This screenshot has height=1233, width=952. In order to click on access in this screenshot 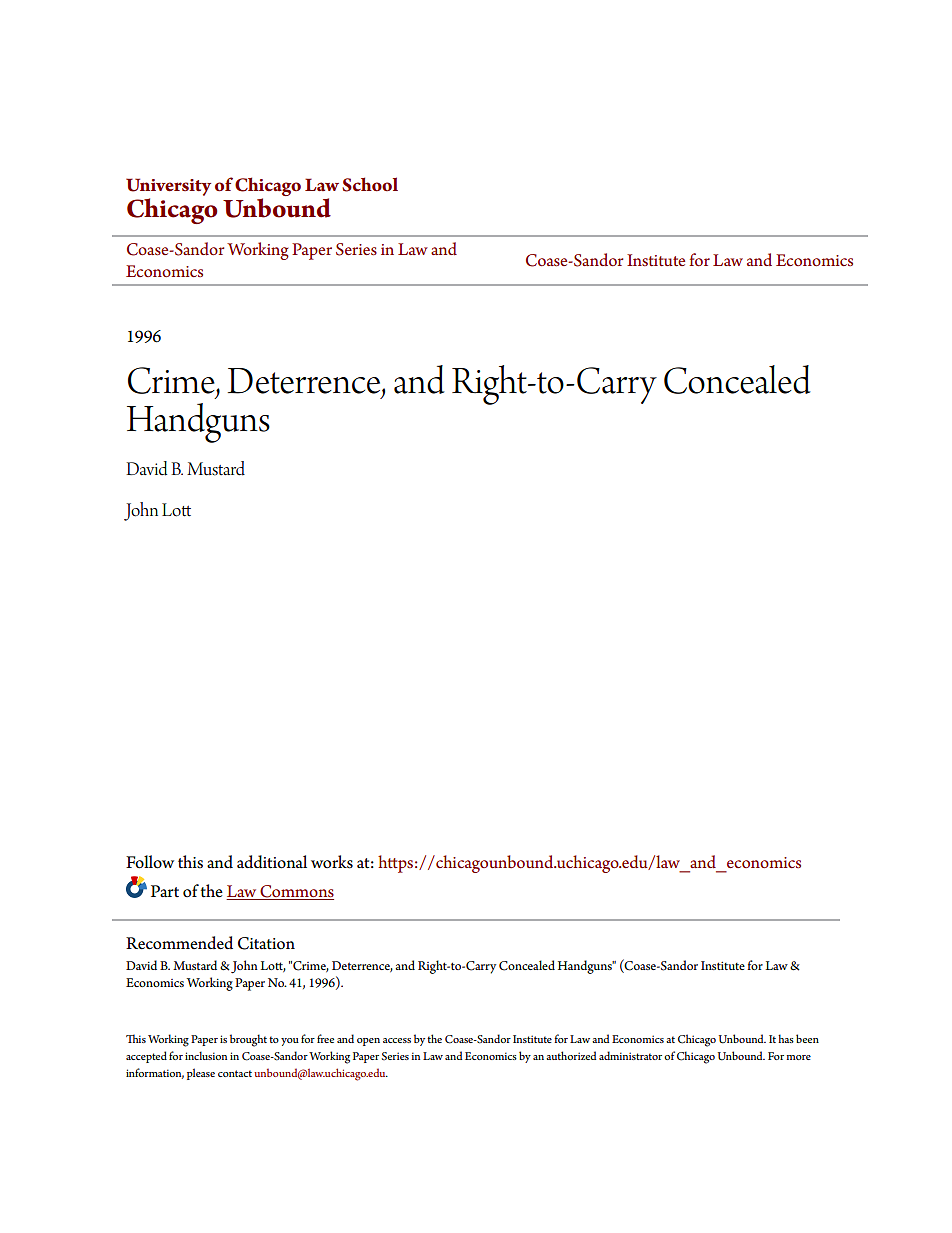, I will do `click(397, 1040)`.
